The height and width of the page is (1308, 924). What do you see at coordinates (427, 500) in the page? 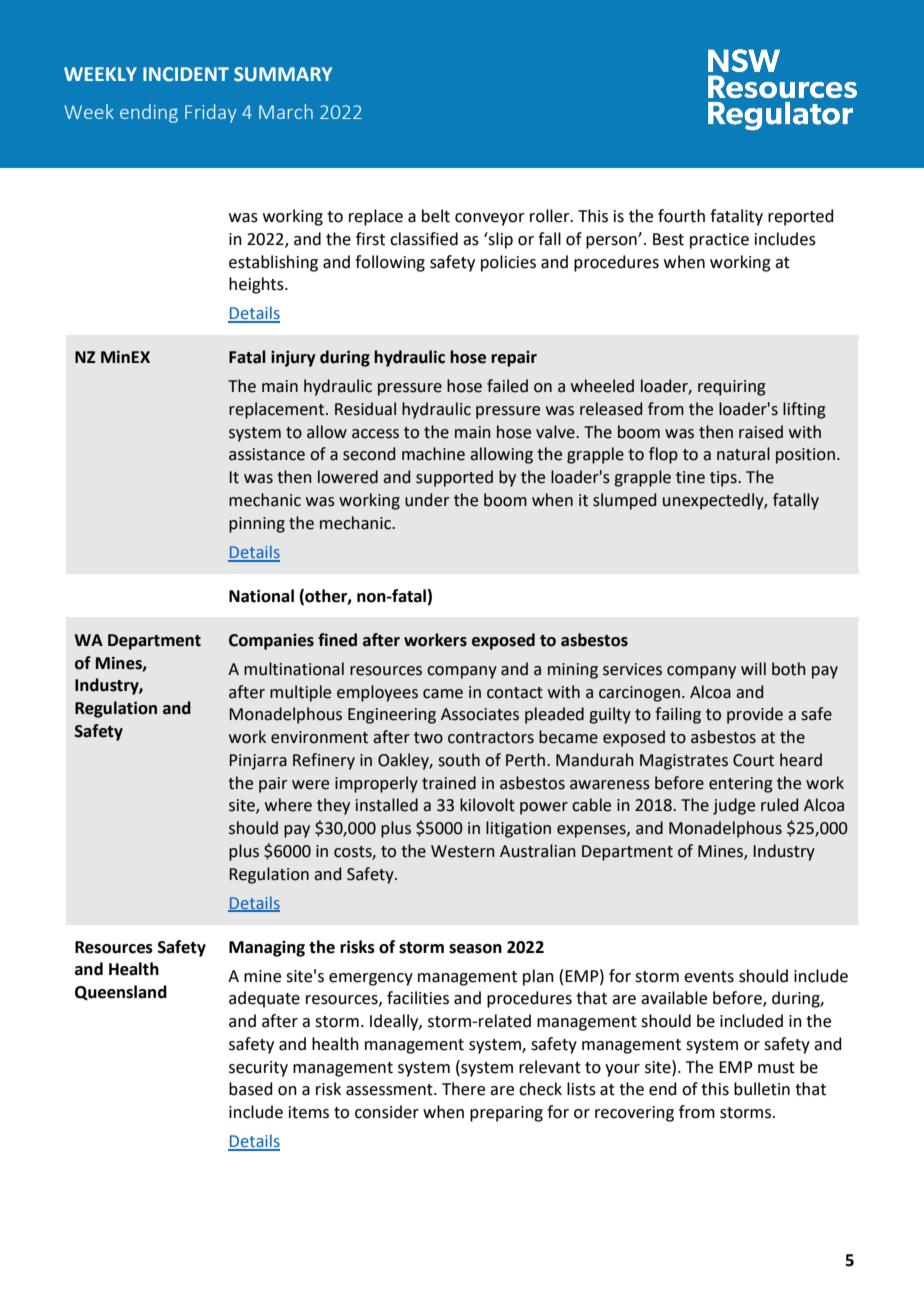
I see `under` at bounding box center [427, 500].
